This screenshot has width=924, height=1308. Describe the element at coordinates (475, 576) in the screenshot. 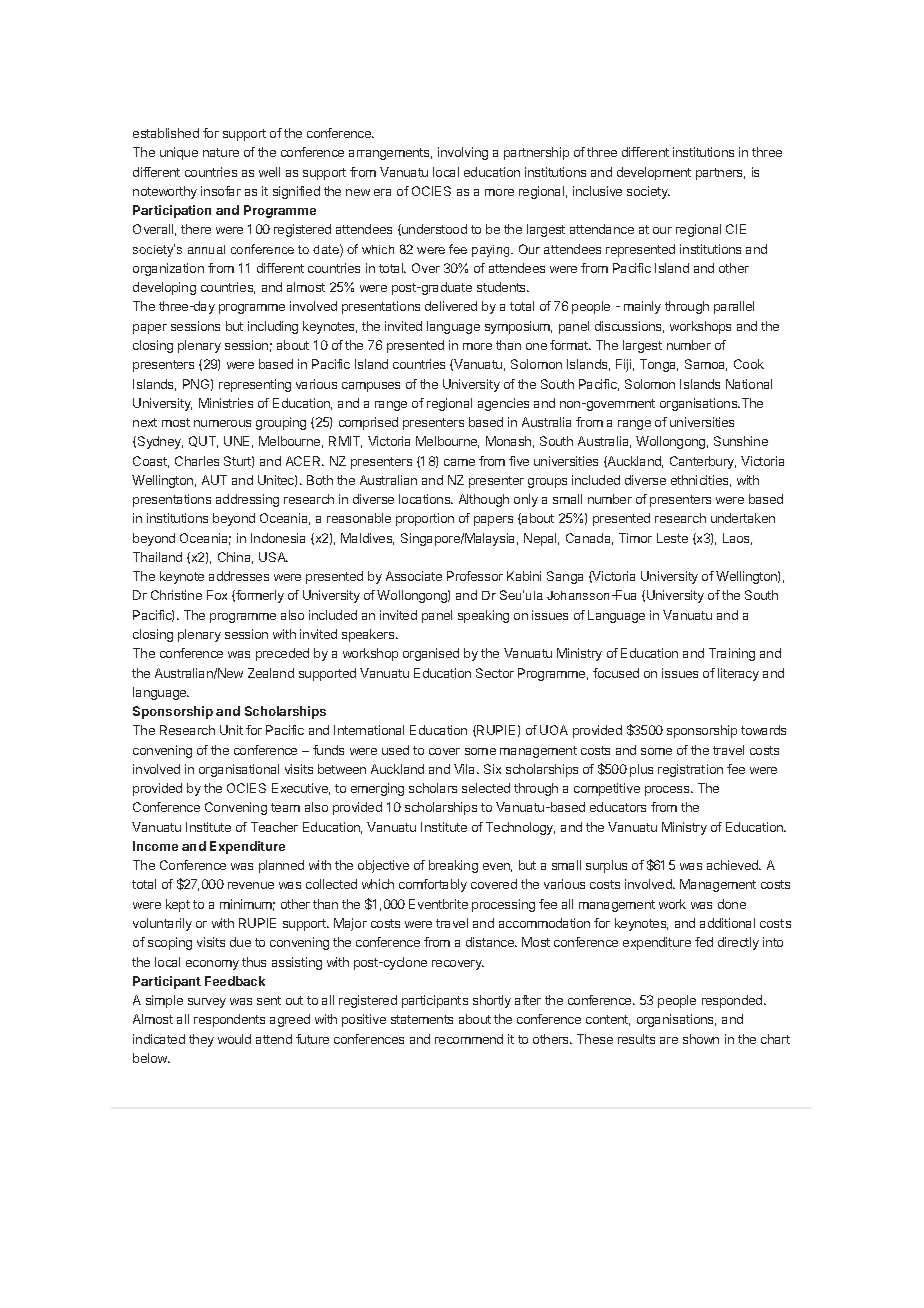

I see `Professor` at that location.
